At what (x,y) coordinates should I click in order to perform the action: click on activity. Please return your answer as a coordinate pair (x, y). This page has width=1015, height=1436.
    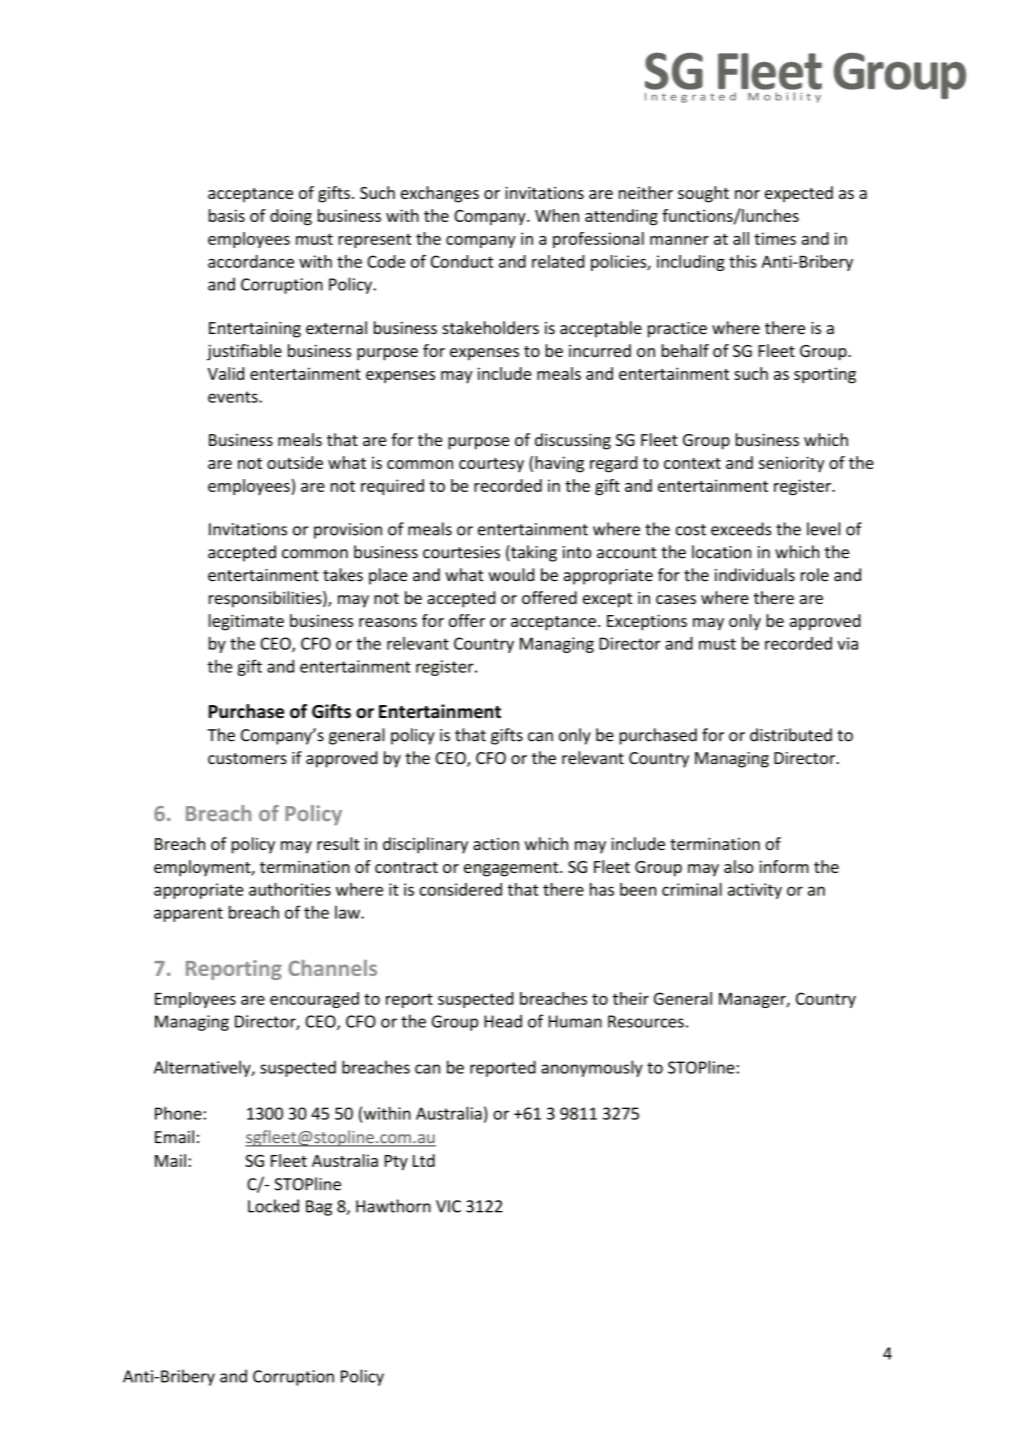
    Looking at the image, I should click on (755, 891).
